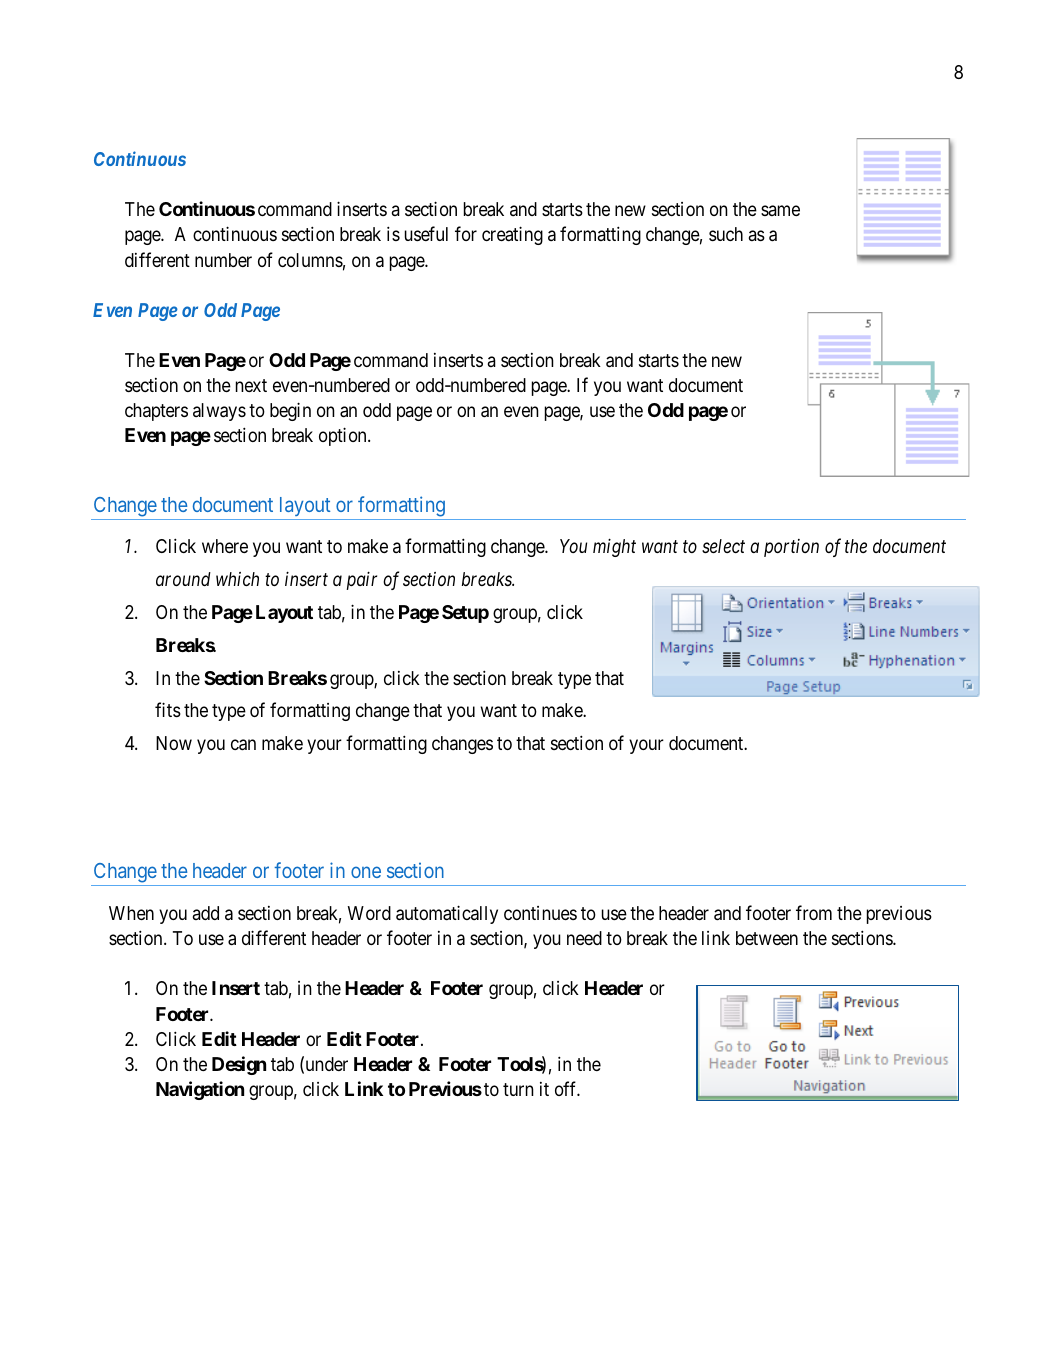 Image resolution: width=1056 pixels, height=1367 pixels. I want to click on might, so click(614, 547).
